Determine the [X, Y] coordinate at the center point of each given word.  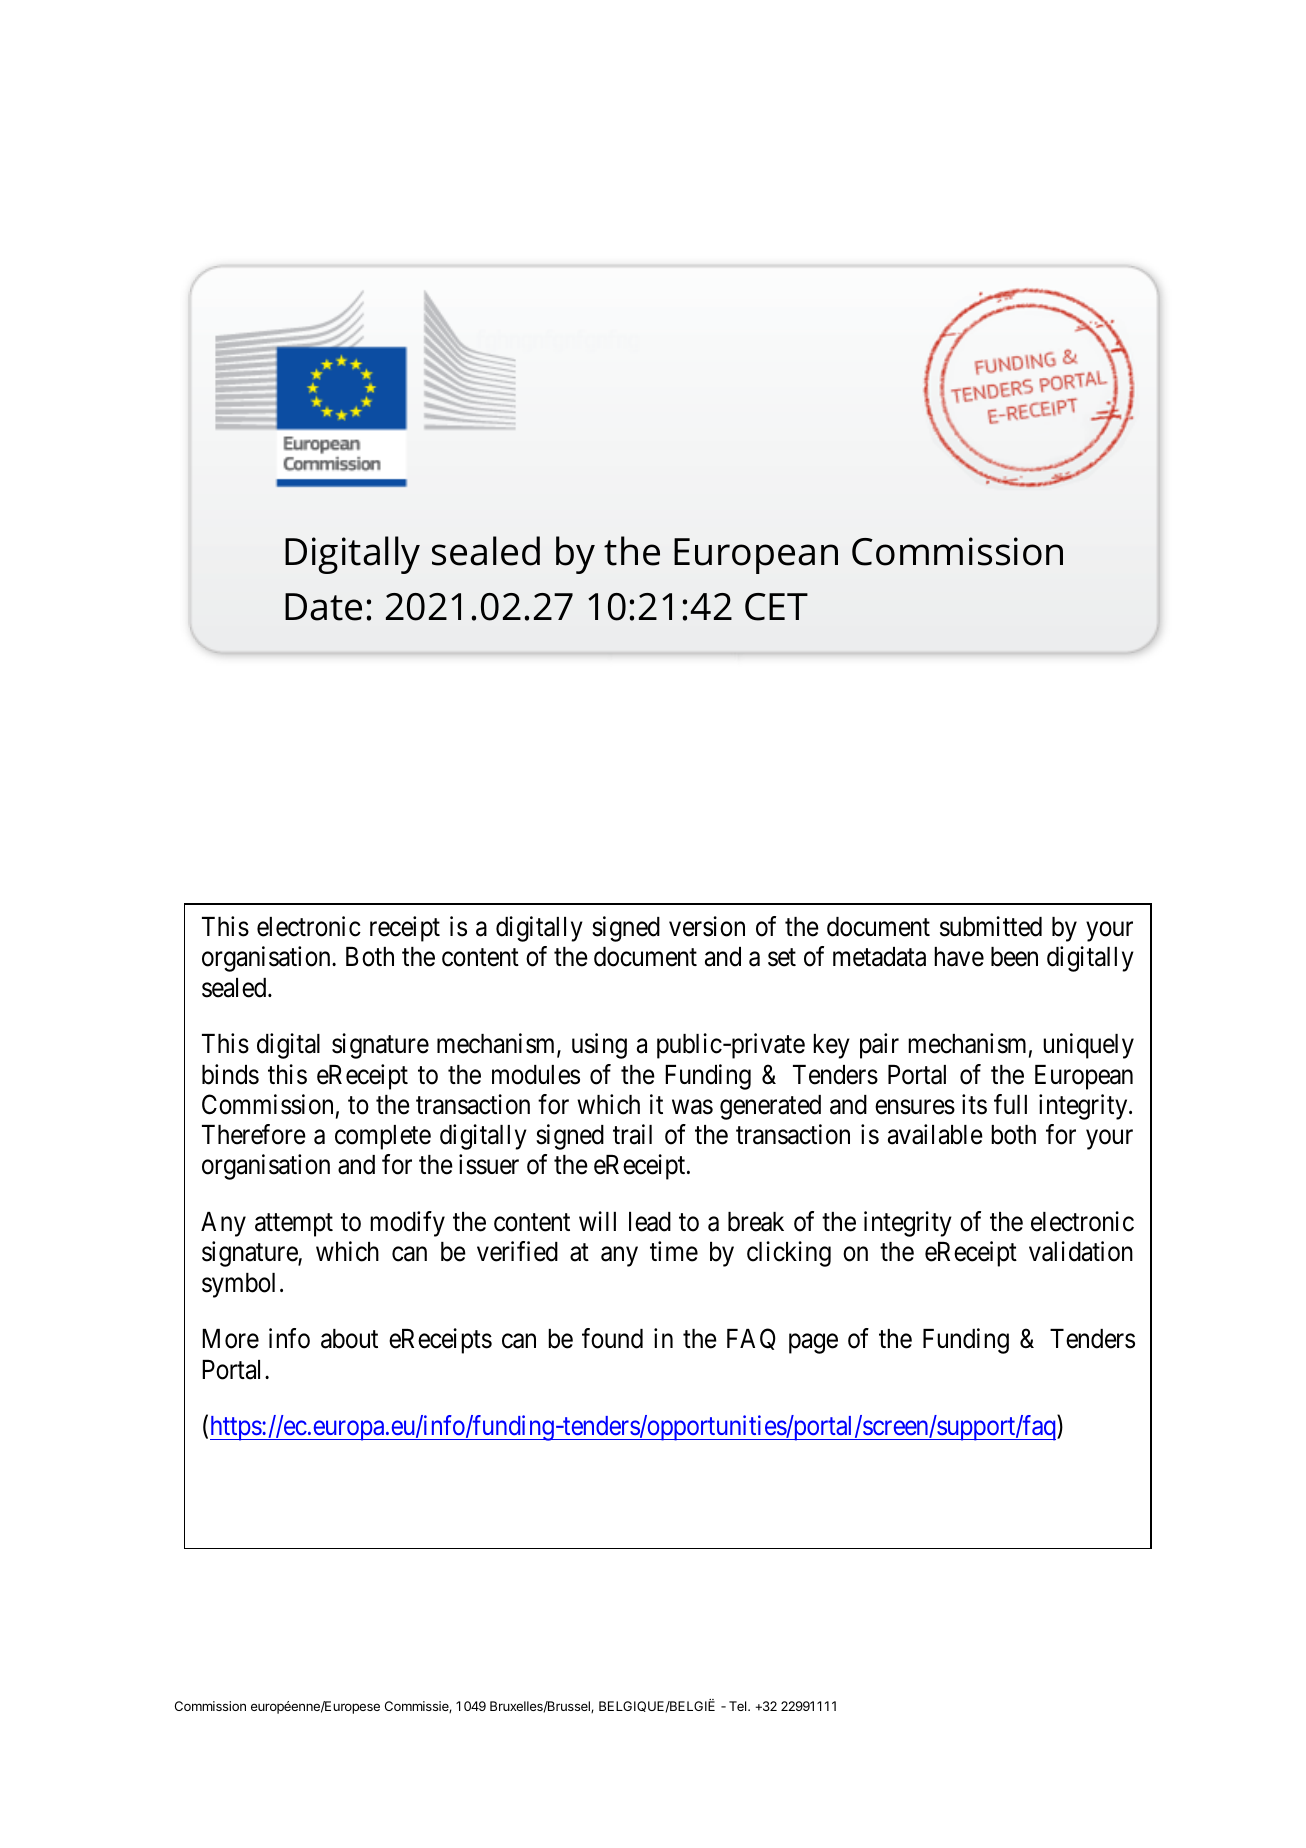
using [599, 1046]
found [612, 1338]
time [674, 1251]
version [707, 926]
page [813, 1344]
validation [1081, 1251]
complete [383, 1137]
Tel [739, 1706]
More [230, 1339]
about [349, 1339]
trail [632, 1134]
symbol [238, 1285]
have [959, 957]
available [935, 1134]
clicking [789, 1254]
